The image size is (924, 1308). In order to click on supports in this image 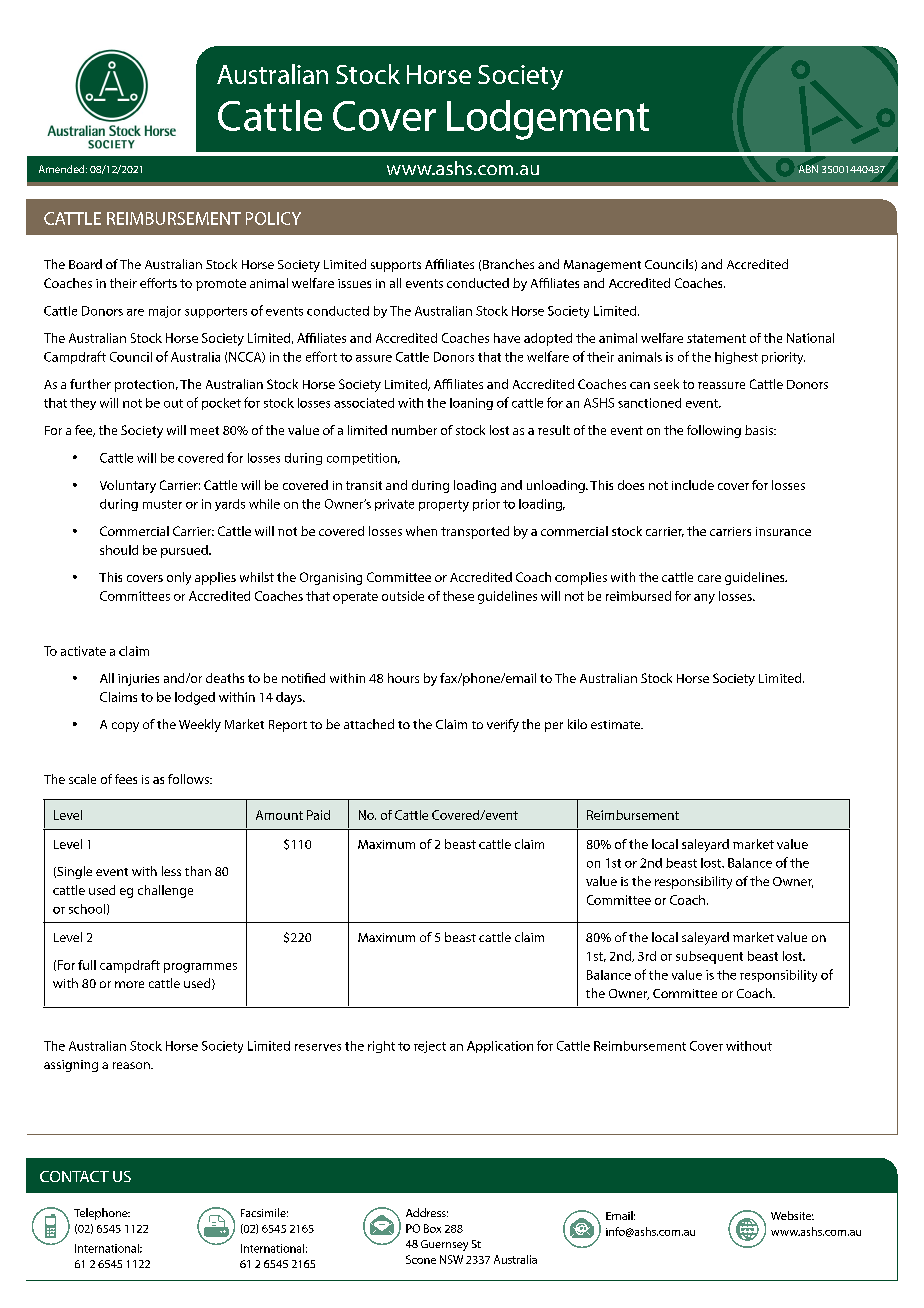, I will do `click(396, 266)`.
